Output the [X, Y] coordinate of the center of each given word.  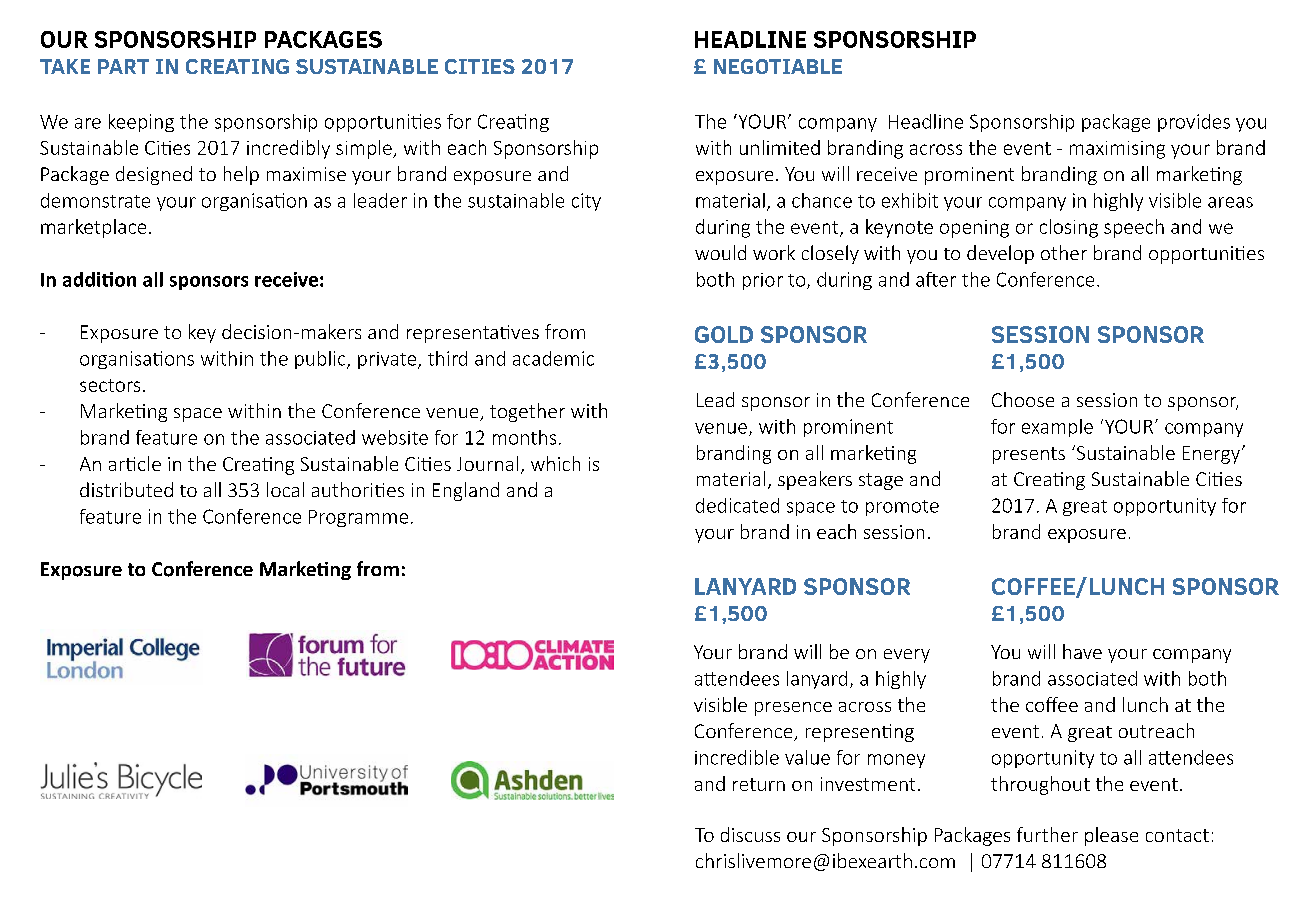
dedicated [737, 505]
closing [1069, 228]
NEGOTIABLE [778, 66]
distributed [126, 489]
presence [793, 709]
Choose [1023, 399]
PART [123, 66]
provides [1194, 123]
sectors [110, 385]
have [1082, 651]
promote [902, 508]
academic [553, 358]
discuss [750, 834]
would [720, 252]
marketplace [93, 228]
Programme [358, 518]
